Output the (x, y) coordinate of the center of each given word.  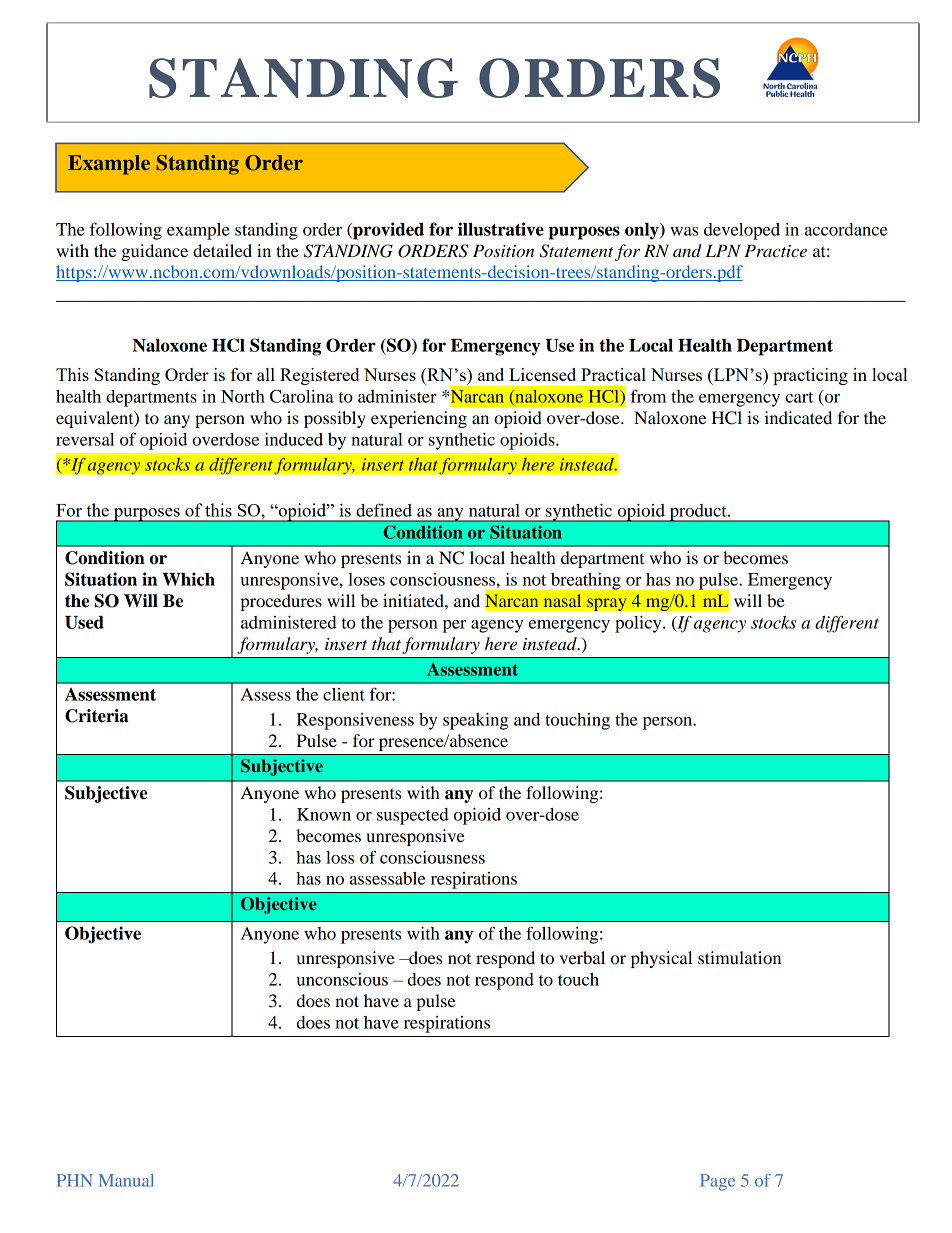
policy (639, 624)
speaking (475, 721)
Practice (775, 251)
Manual (126, 1180)
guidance (154, 252)
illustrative (501, 229)
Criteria (96, 716)
